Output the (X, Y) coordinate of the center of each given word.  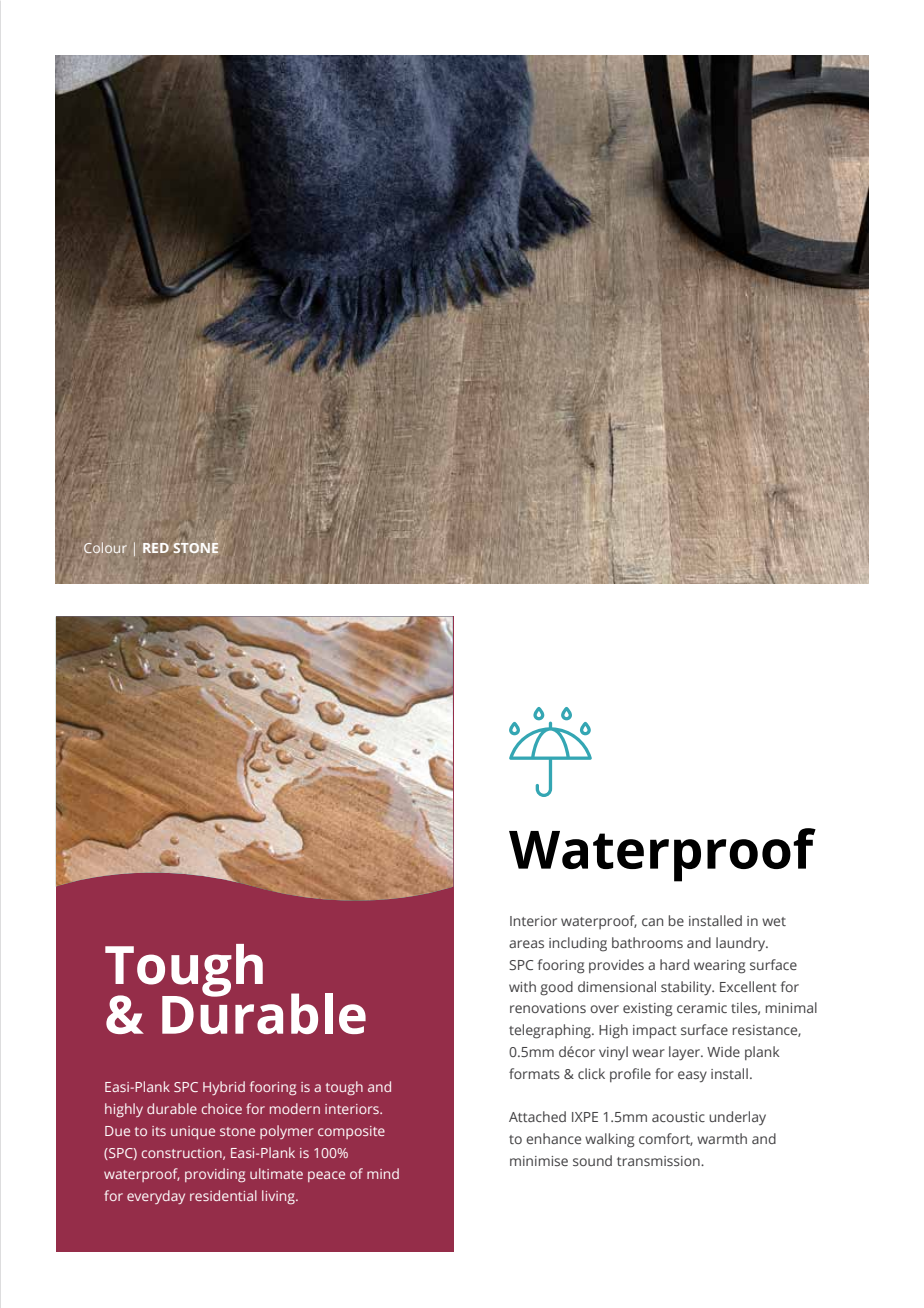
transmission (659, 1161)
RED (156, 548)
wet (774, 921)
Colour (105, 547)
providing (215, 1175)
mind (383, 1173)
